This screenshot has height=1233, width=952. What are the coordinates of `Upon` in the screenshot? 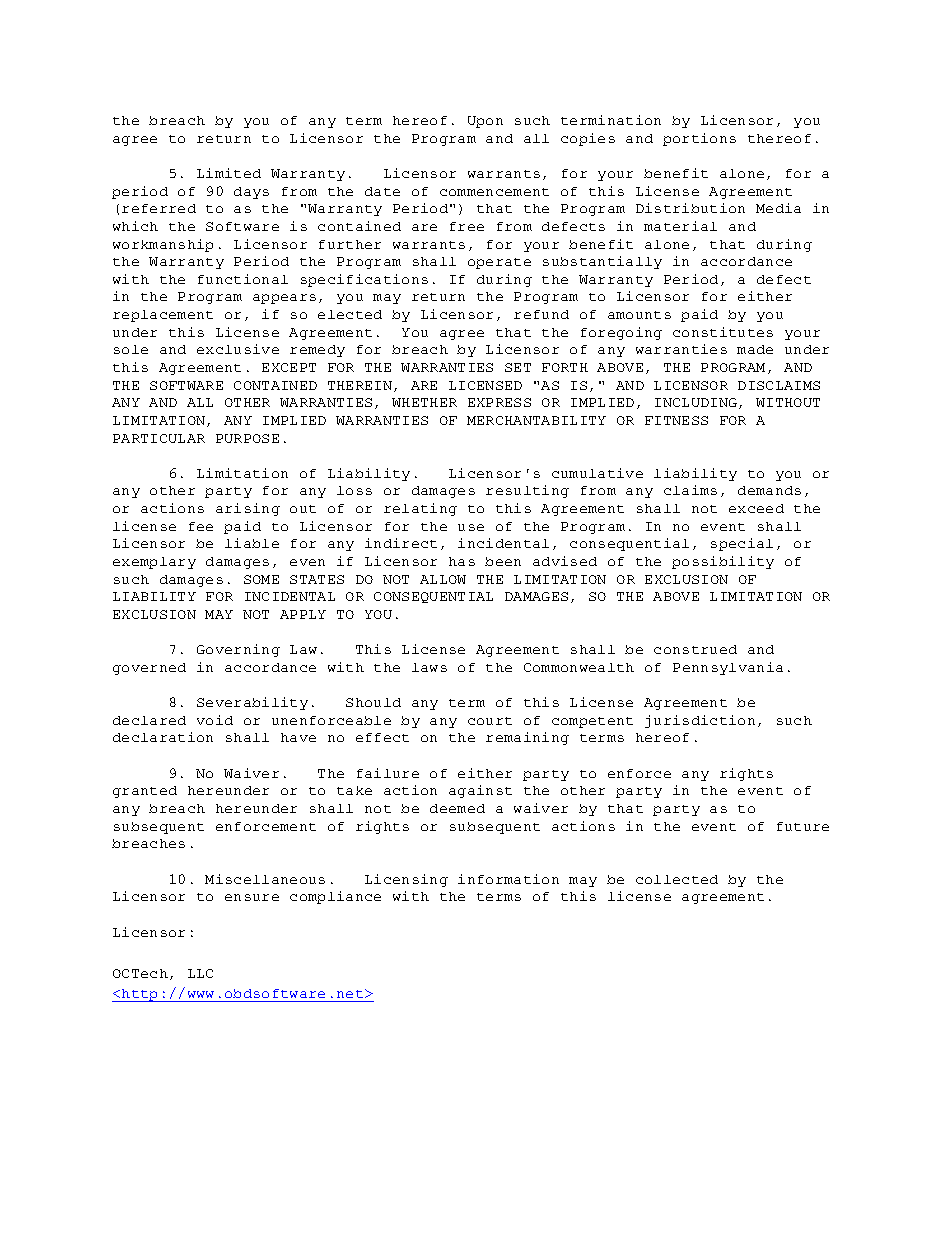 It's located at (485, 122).
